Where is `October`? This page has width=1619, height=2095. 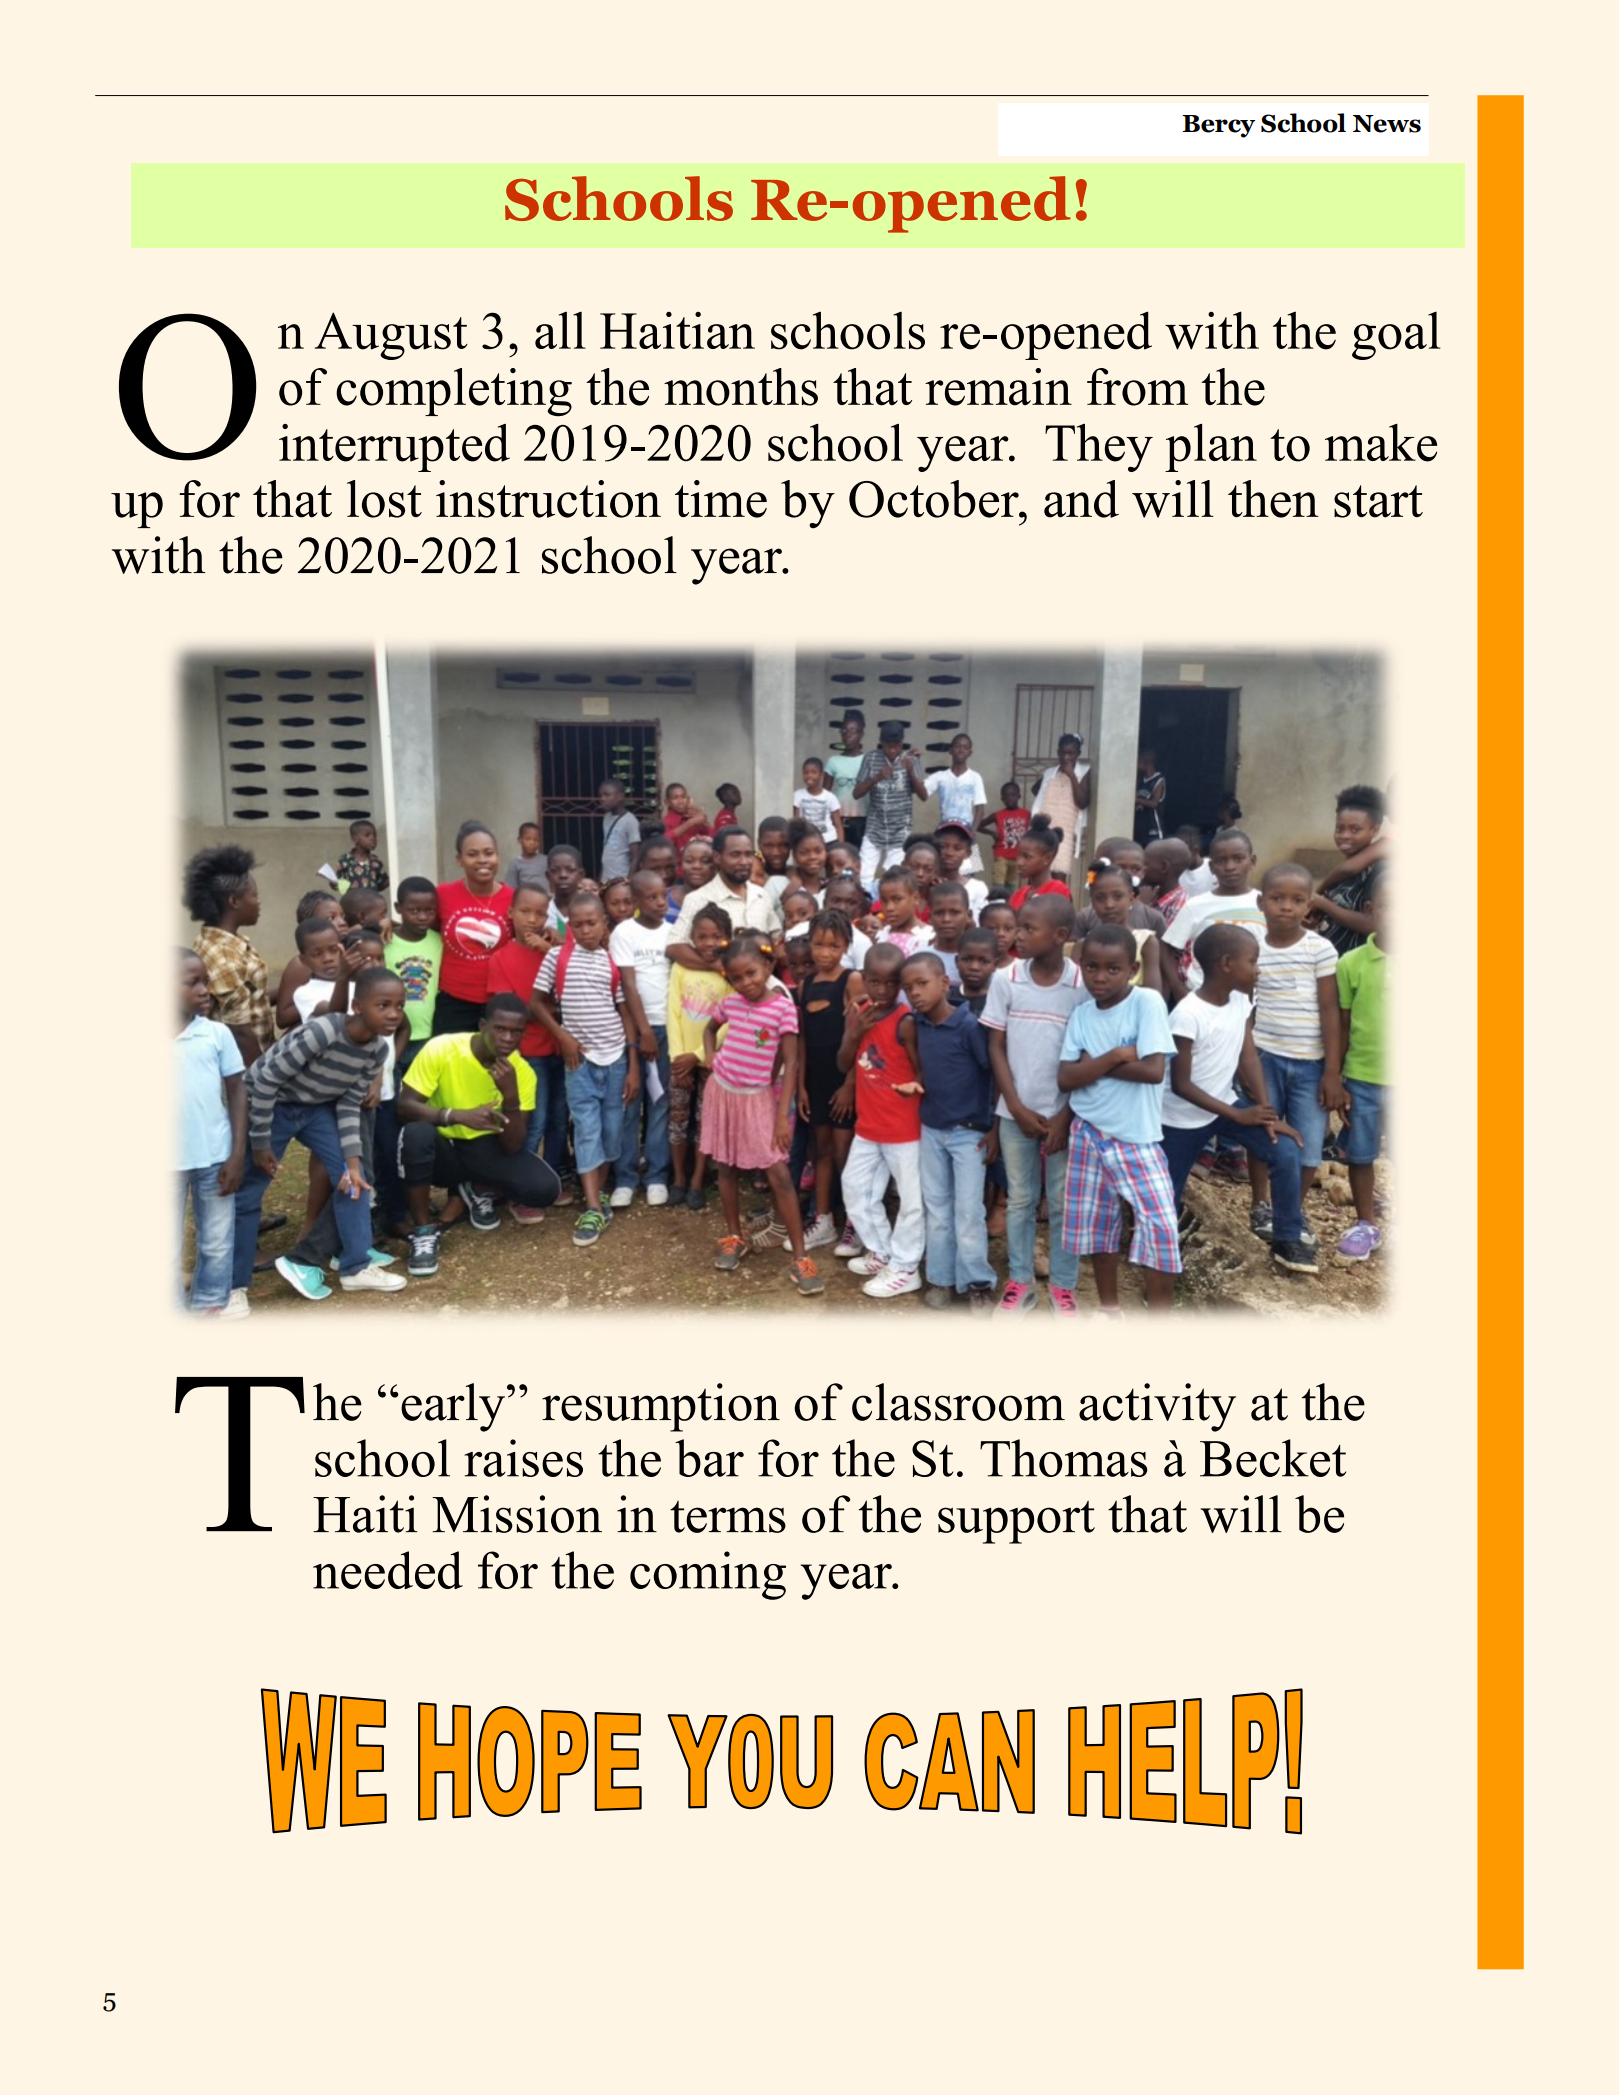 October is located at coordinates (935, 499).
